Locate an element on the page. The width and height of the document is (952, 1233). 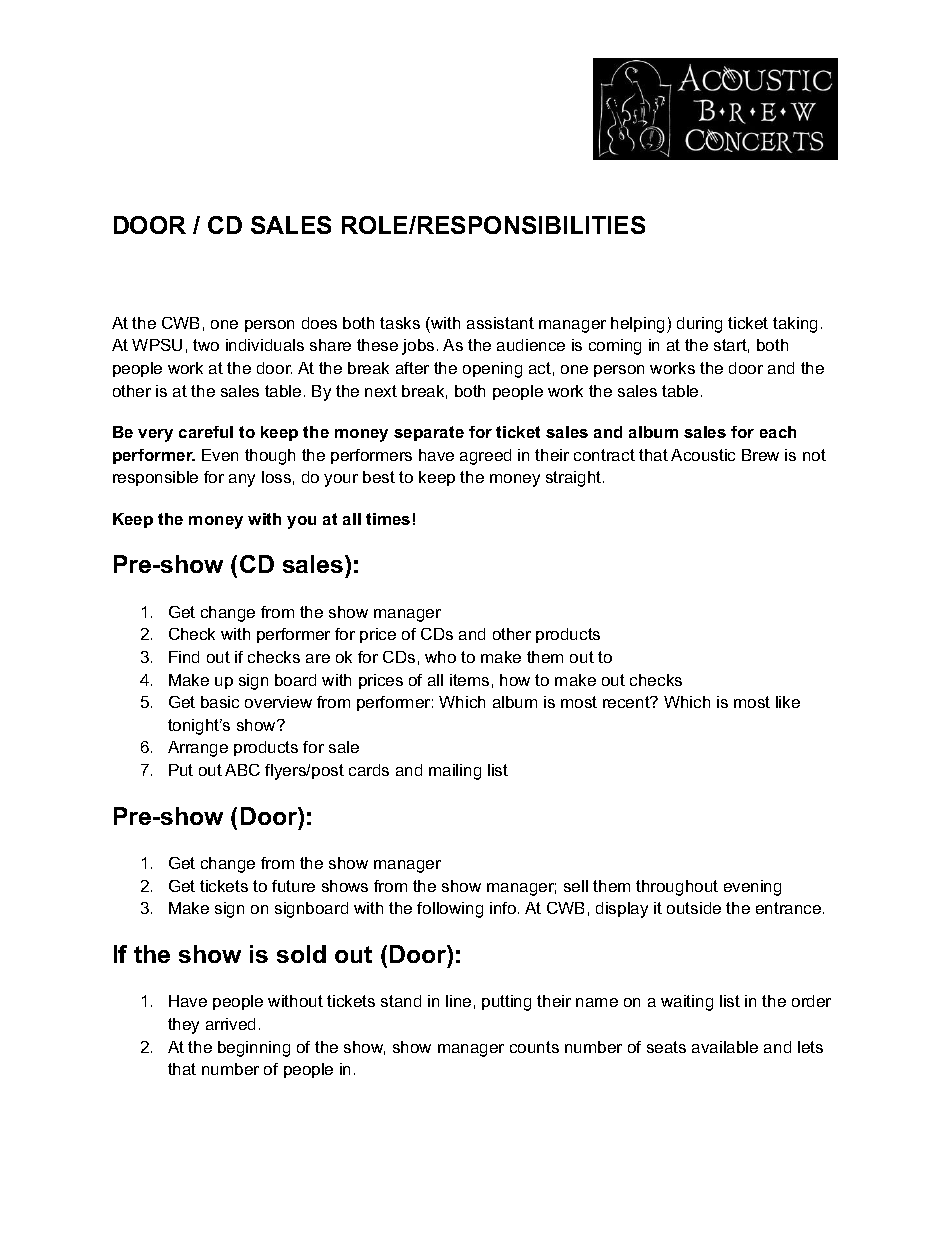
items is located at coordinates (469, 680).
